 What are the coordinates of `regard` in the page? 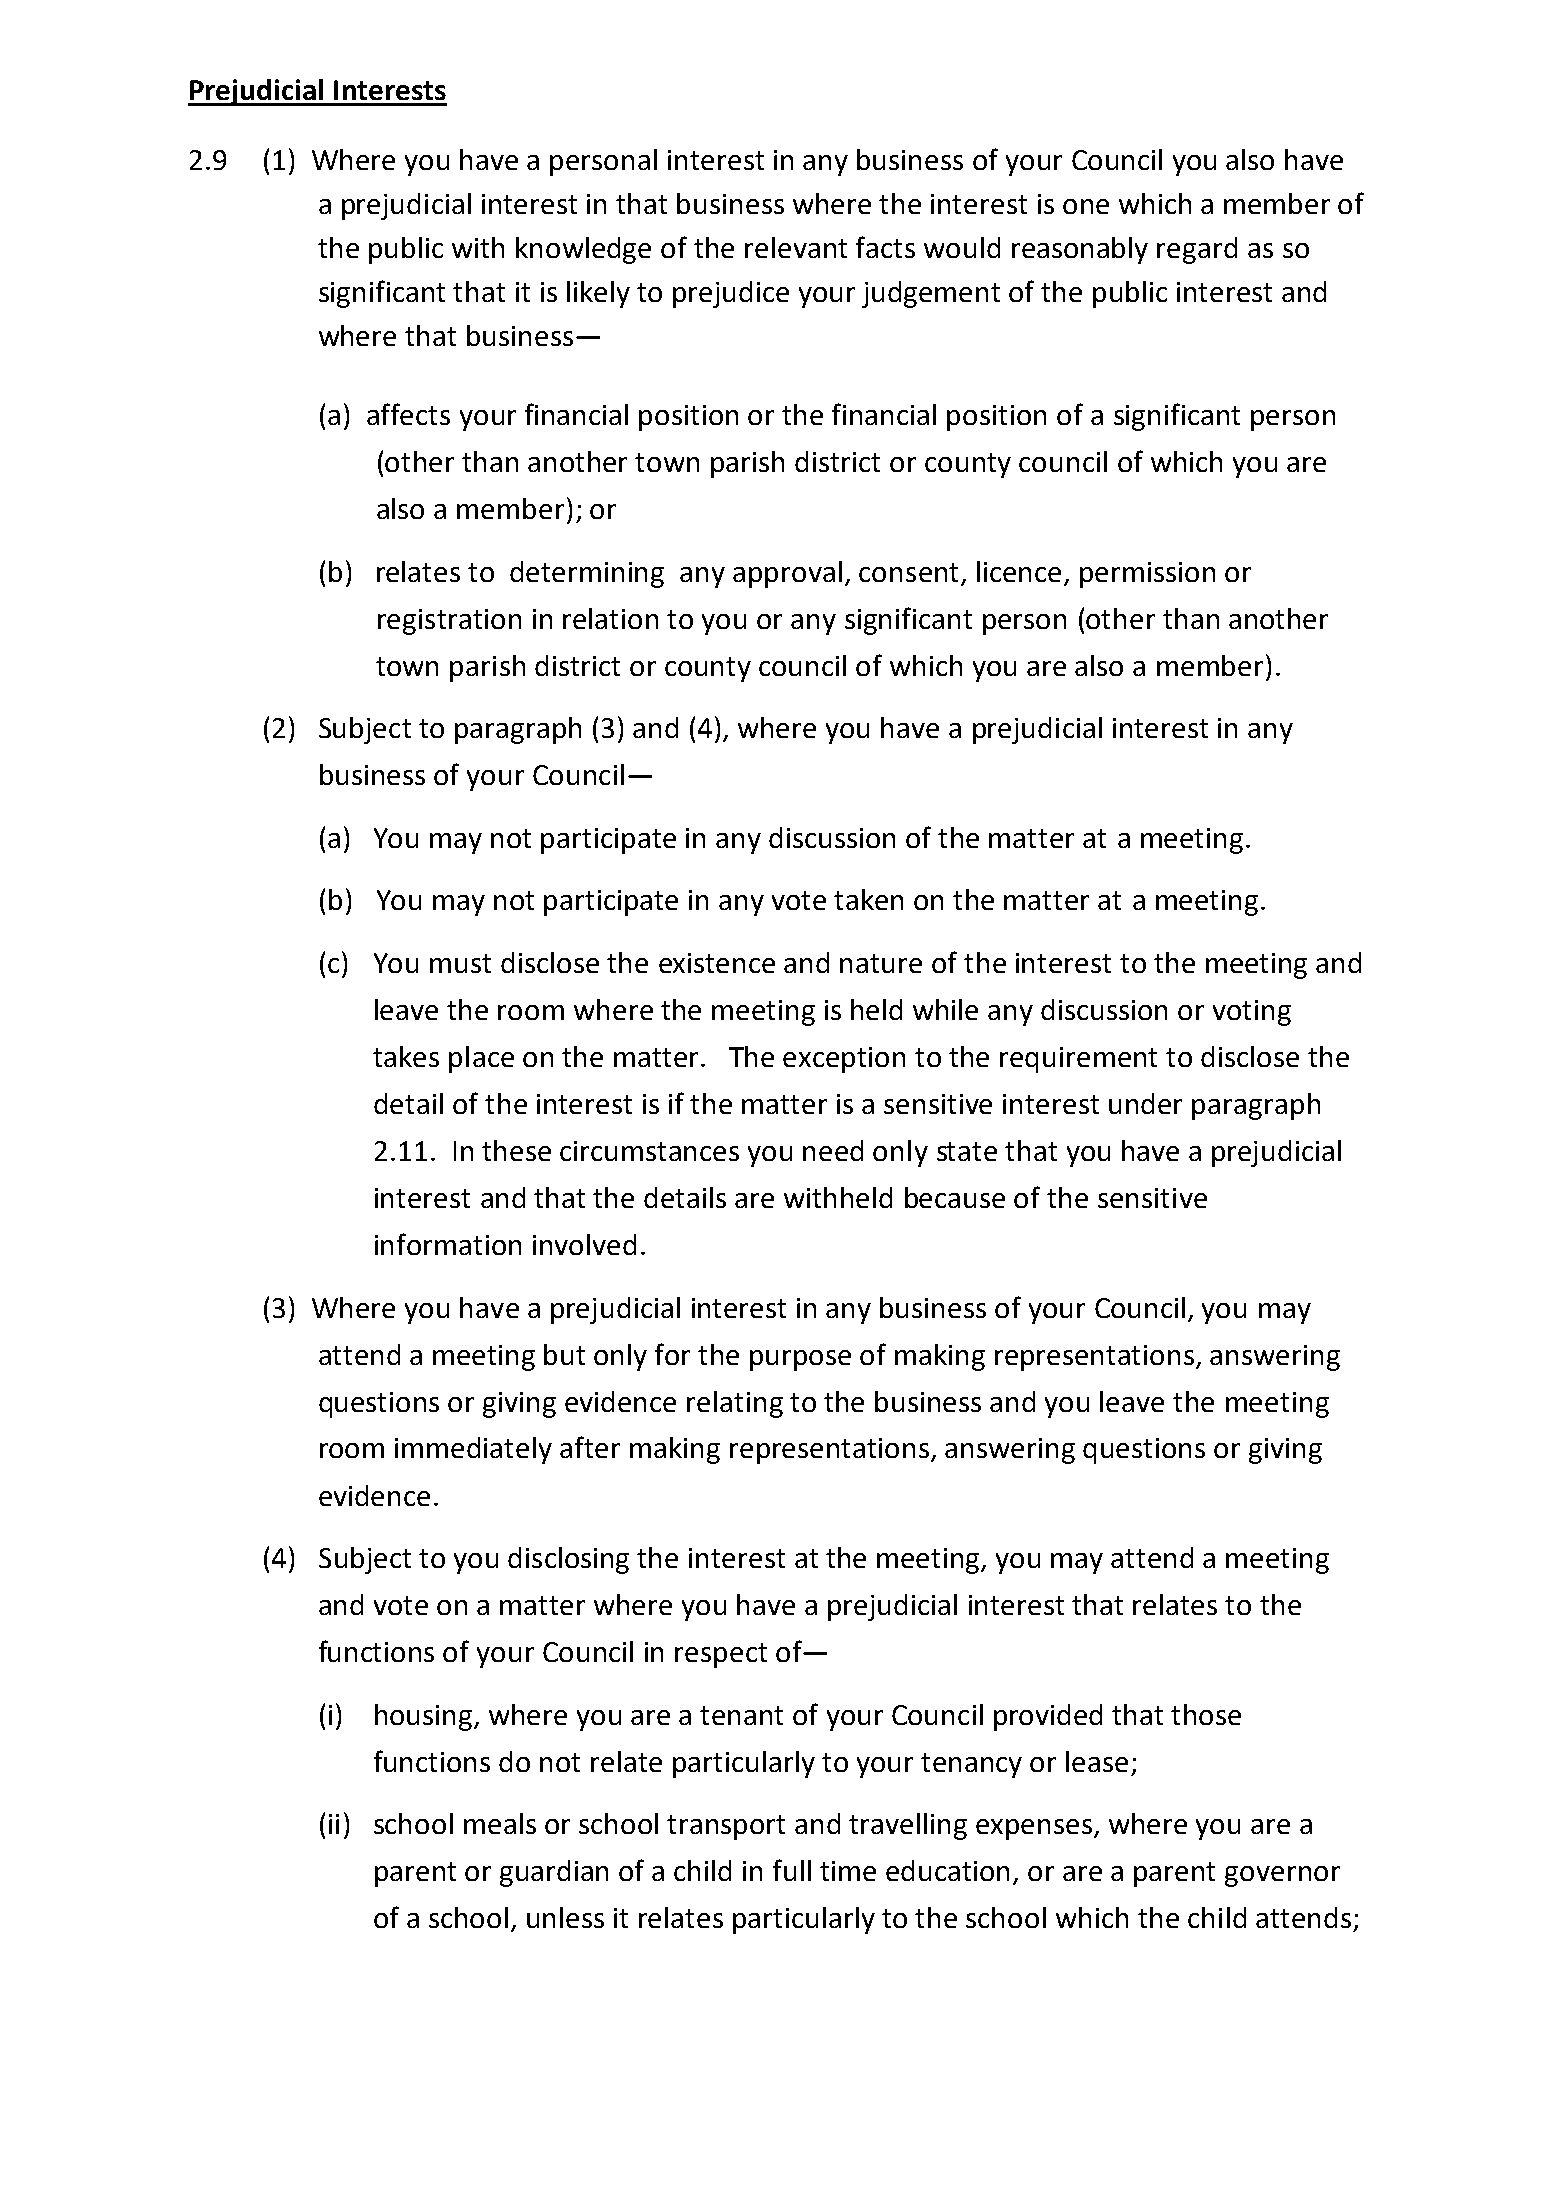 It's located at (1197, 250).
